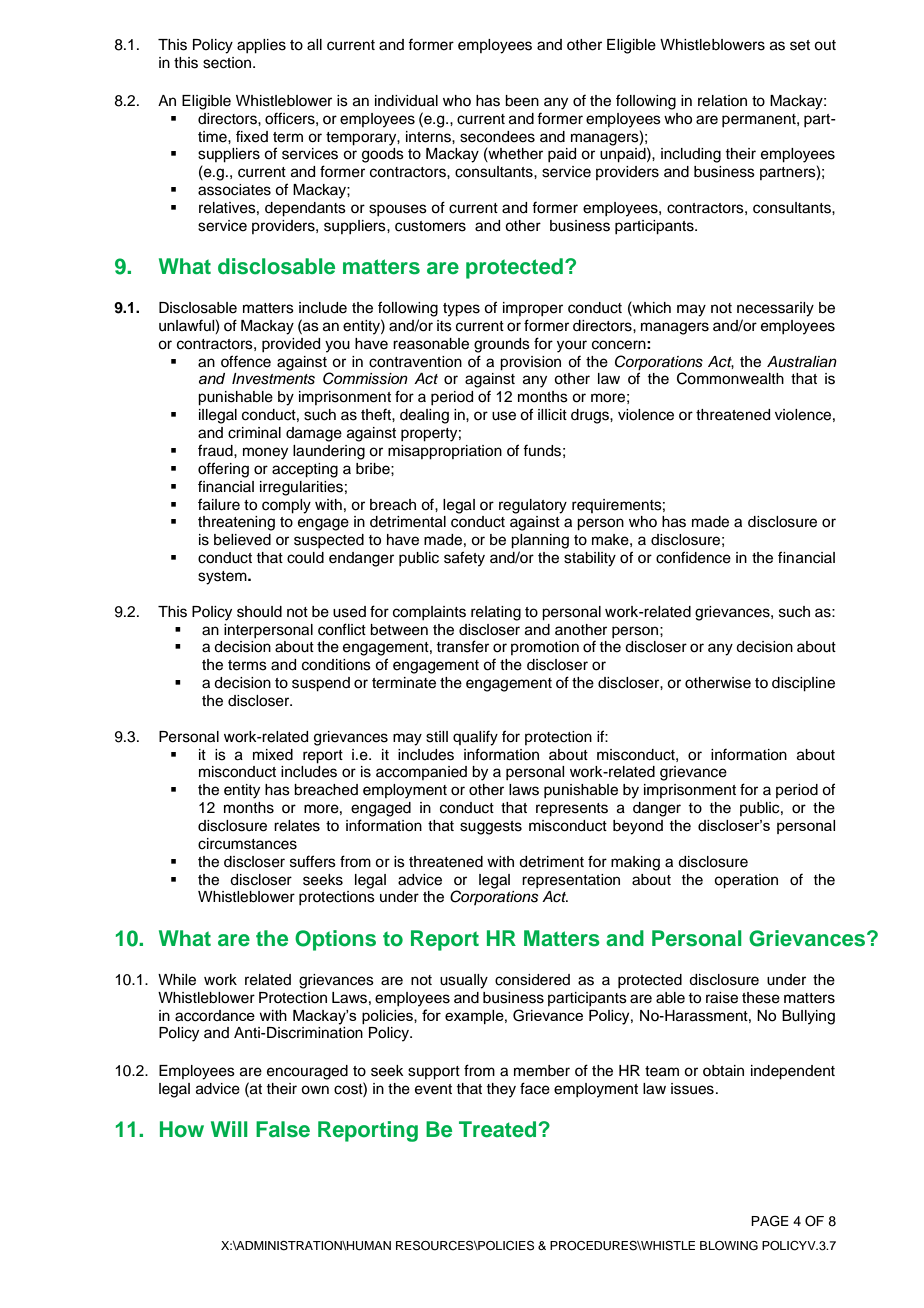  I want to click on usually, so click(464, 981).
